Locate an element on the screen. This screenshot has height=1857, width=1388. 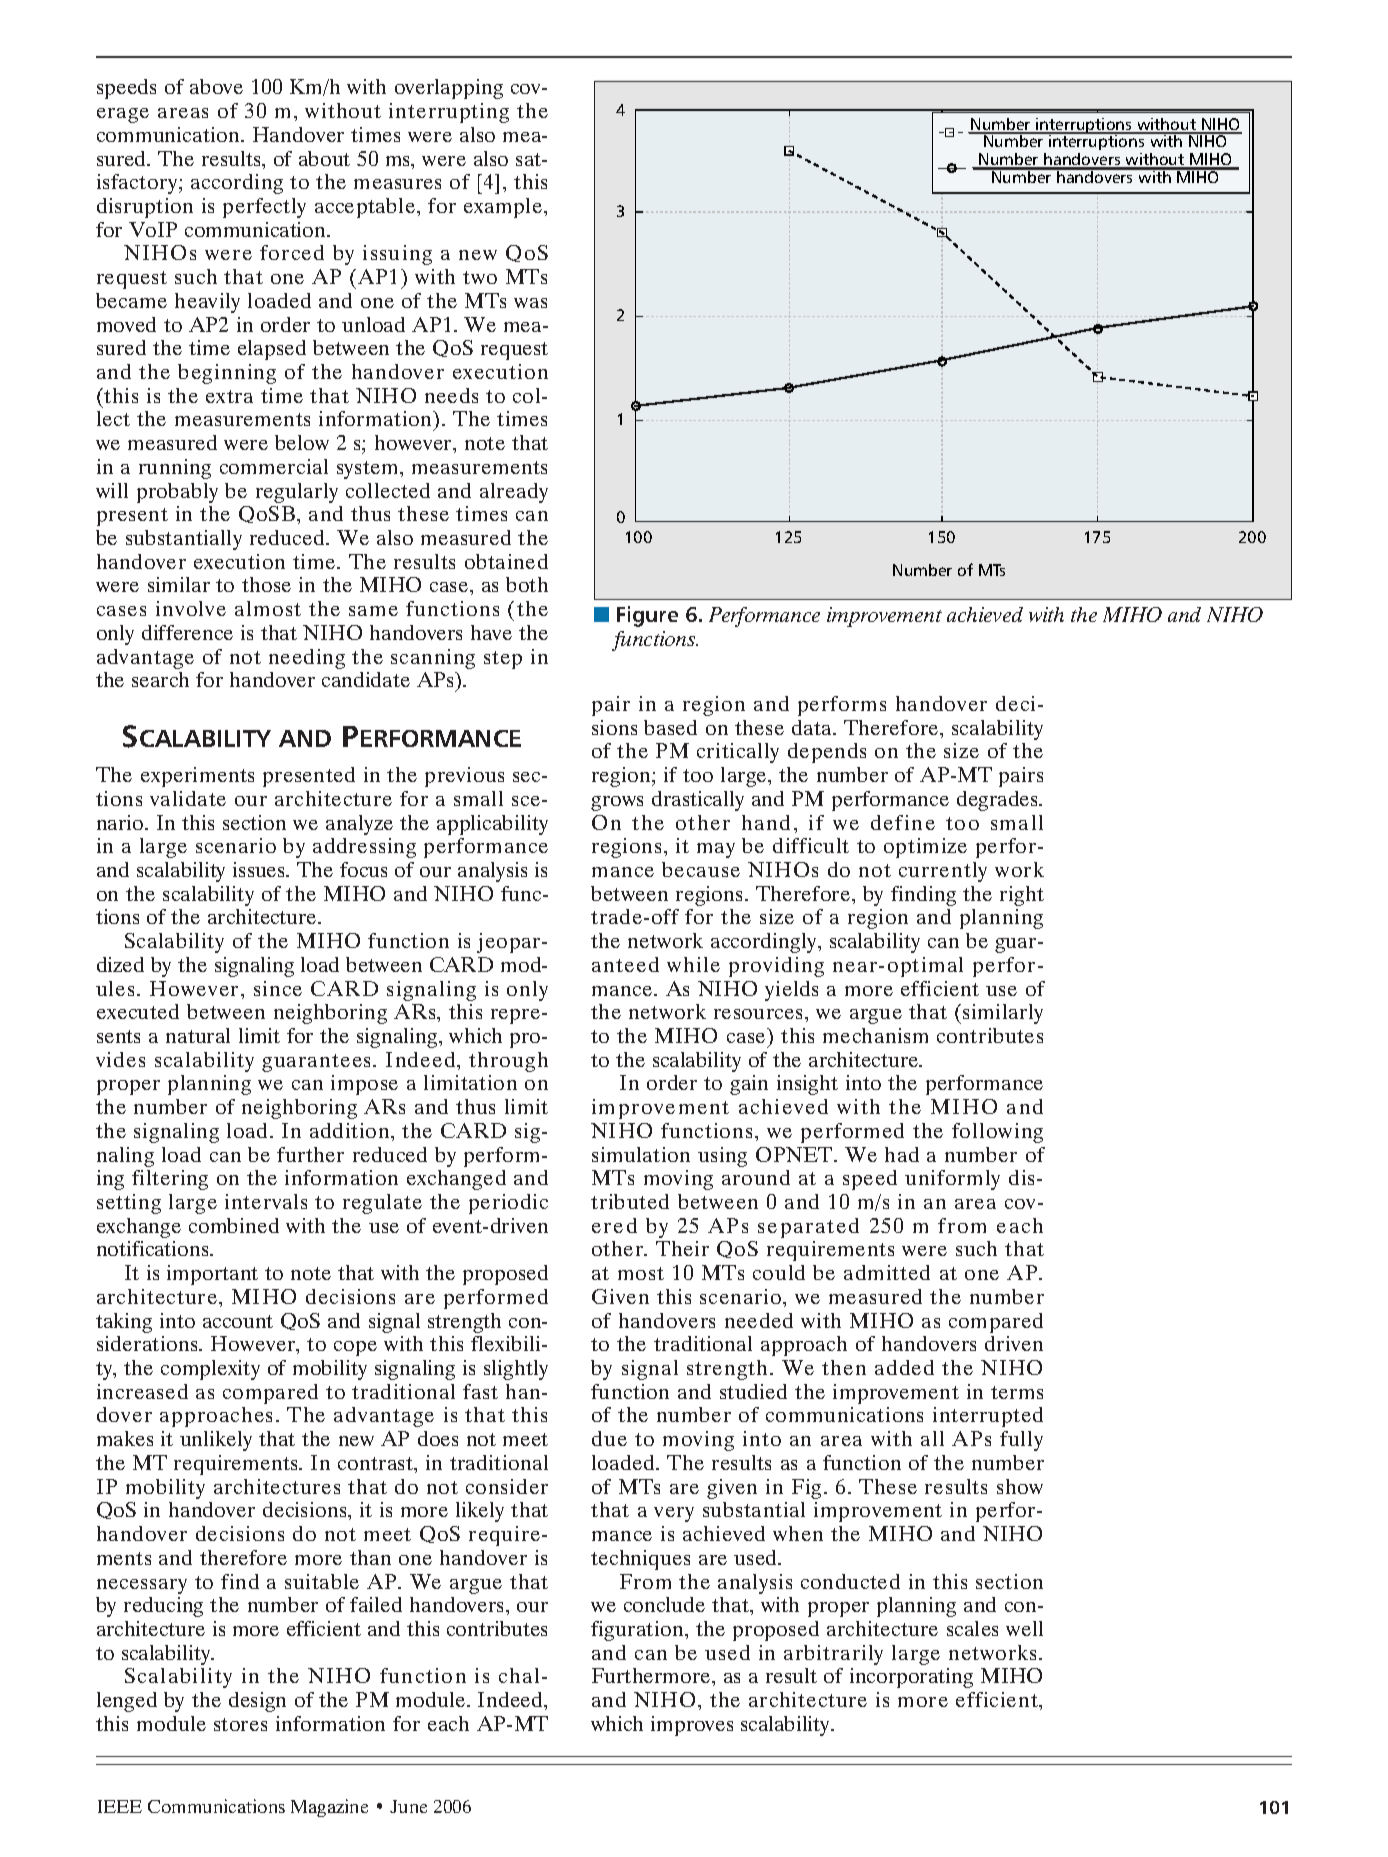
example is located at coordinates (504, 208).
